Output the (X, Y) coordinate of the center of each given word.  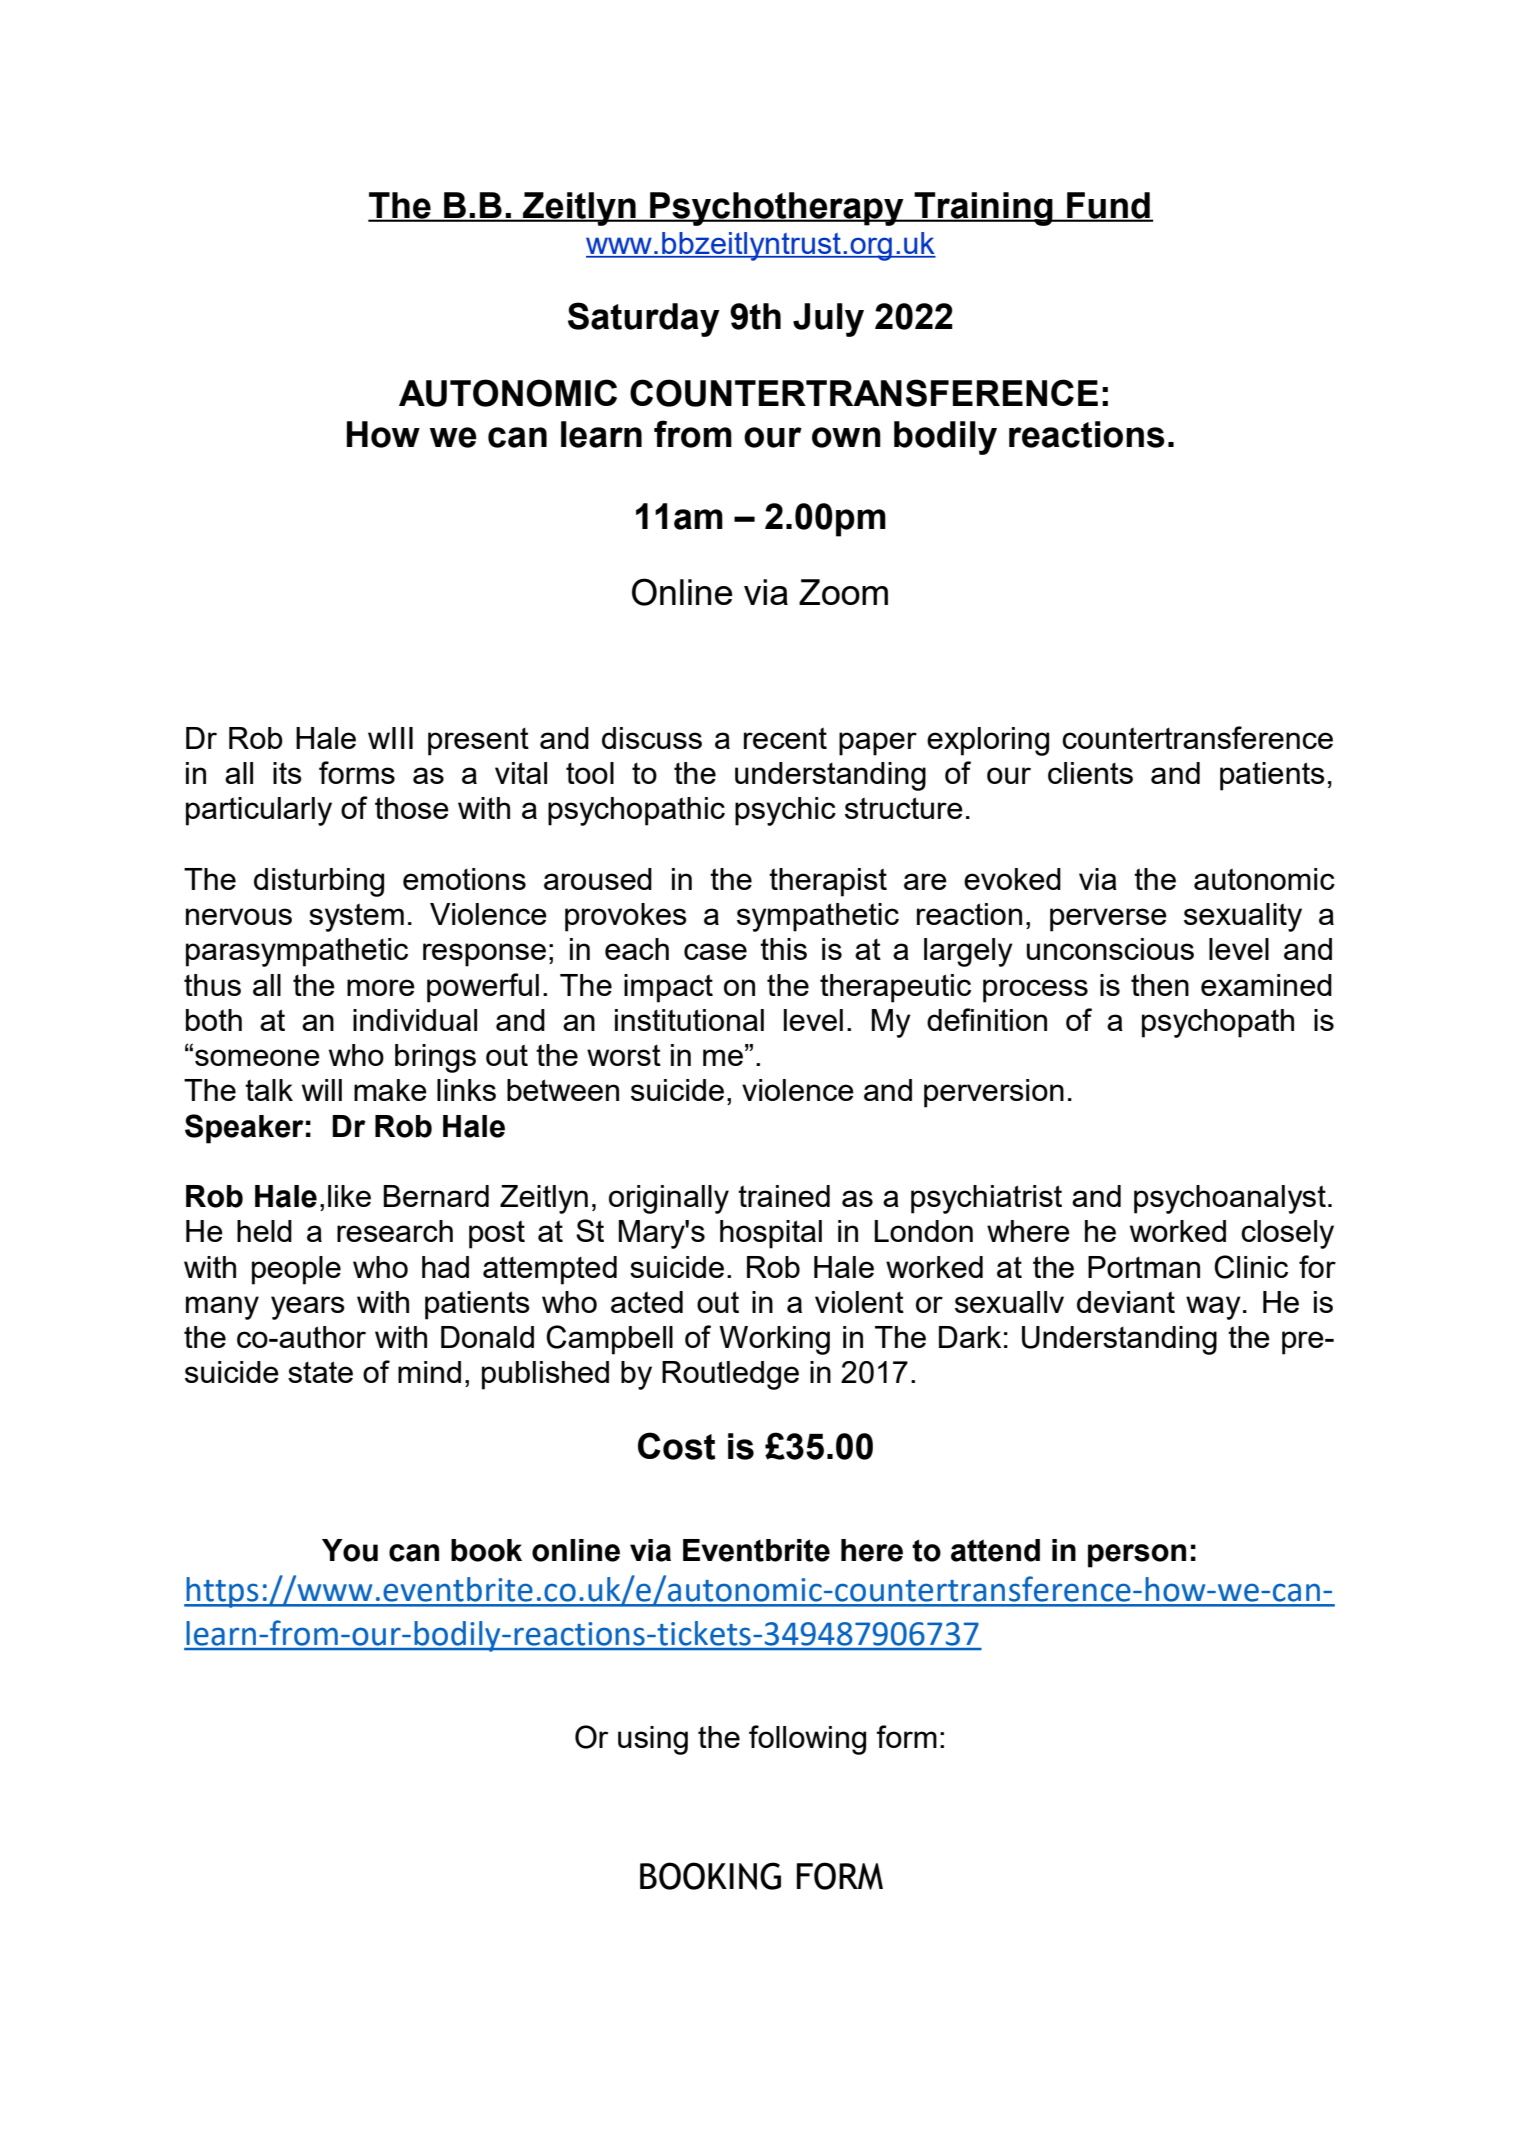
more (381, 987)
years (308, 1308)
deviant (1126, 1302)
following (807, 1740)
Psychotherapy (777, 209)
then (1160, 985)
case (715, 951)
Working (774, 1340)
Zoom (843, 592)
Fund (1108, 206)
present (478, 742)
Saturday (644, 319)
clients (1090, 773)
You (350, 1550)
